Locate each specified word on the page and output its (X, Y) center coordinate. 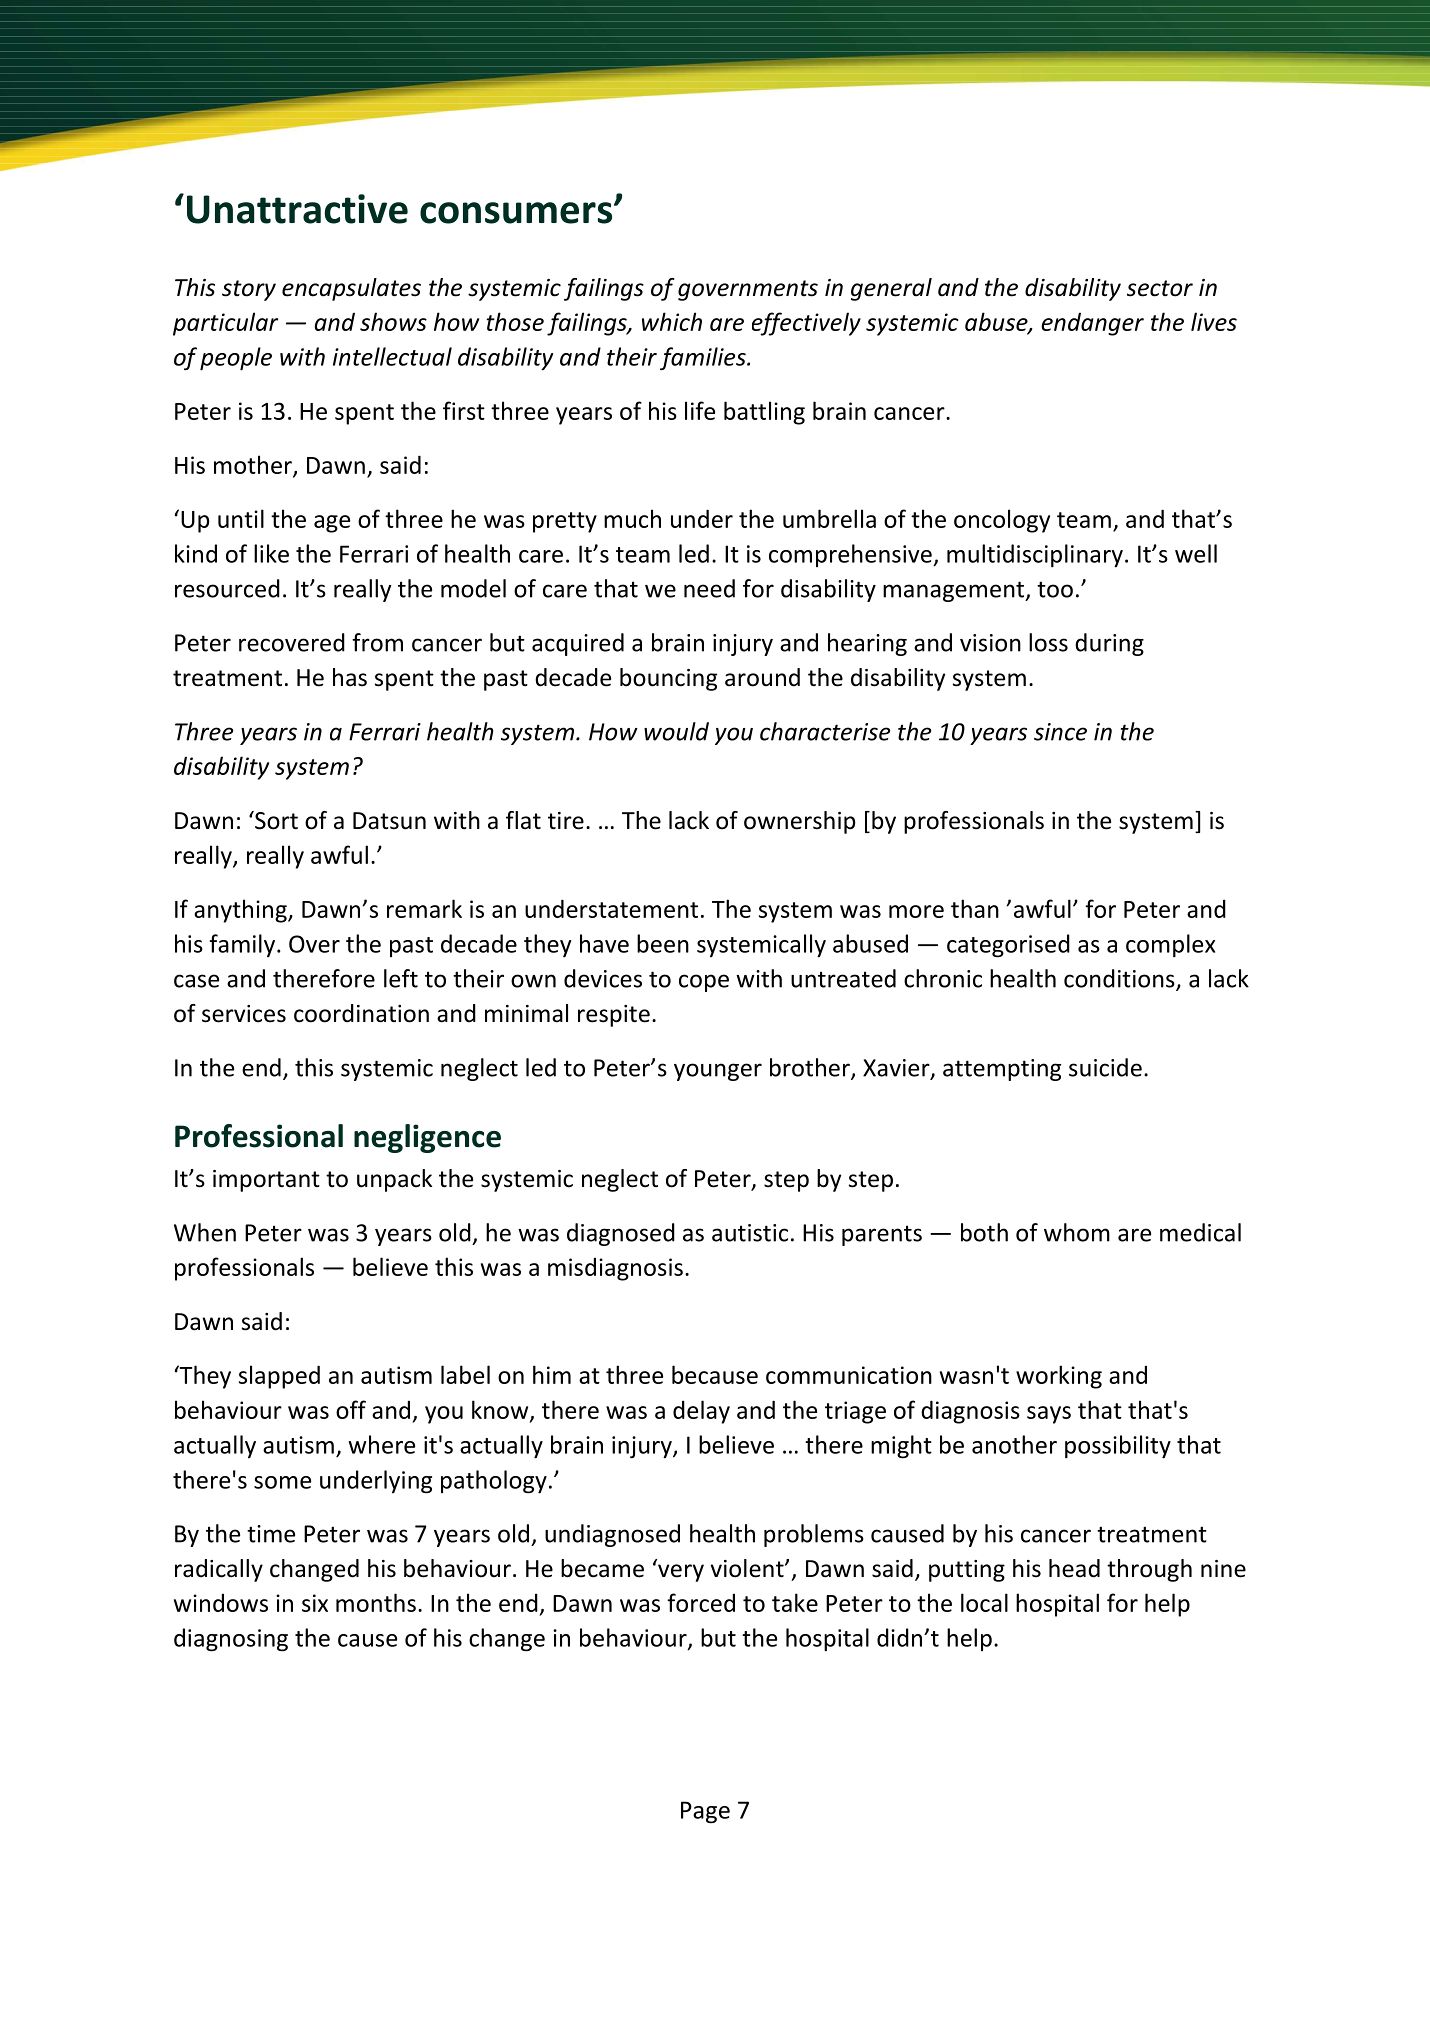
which (672, 321)
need (709, 588)
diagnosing (231, 1640)
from (377, 642)
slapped (279, 1377)
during (1109, 644)
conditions (1120, 979)
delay (701, 1412)
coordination (361, 1013)
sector (1160, 288)
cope (704, 983)
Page (705, 1812)
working (1059, 1377)
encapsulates (351, 289)
